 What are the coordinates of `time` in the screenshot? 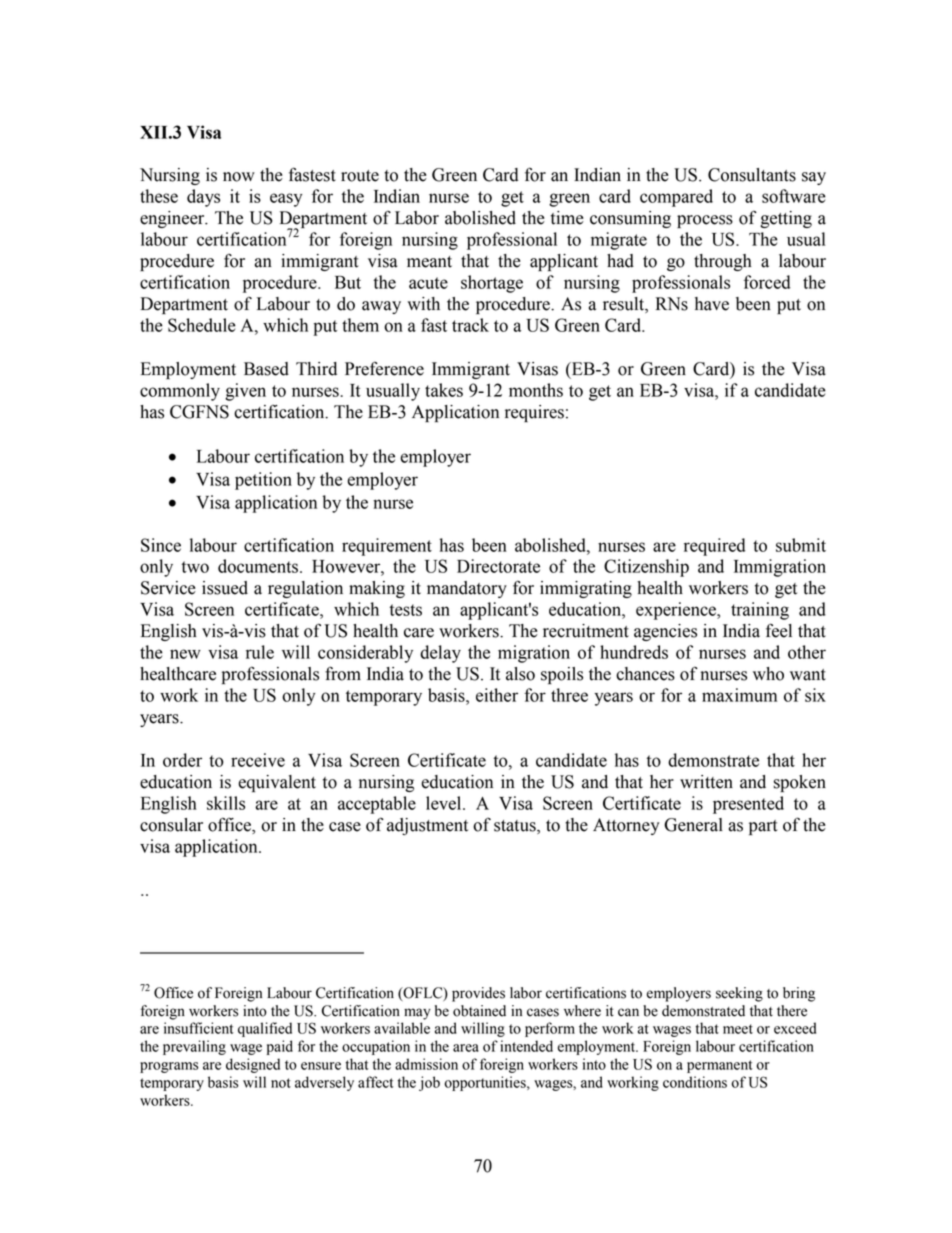 It's located at (567, 218).
